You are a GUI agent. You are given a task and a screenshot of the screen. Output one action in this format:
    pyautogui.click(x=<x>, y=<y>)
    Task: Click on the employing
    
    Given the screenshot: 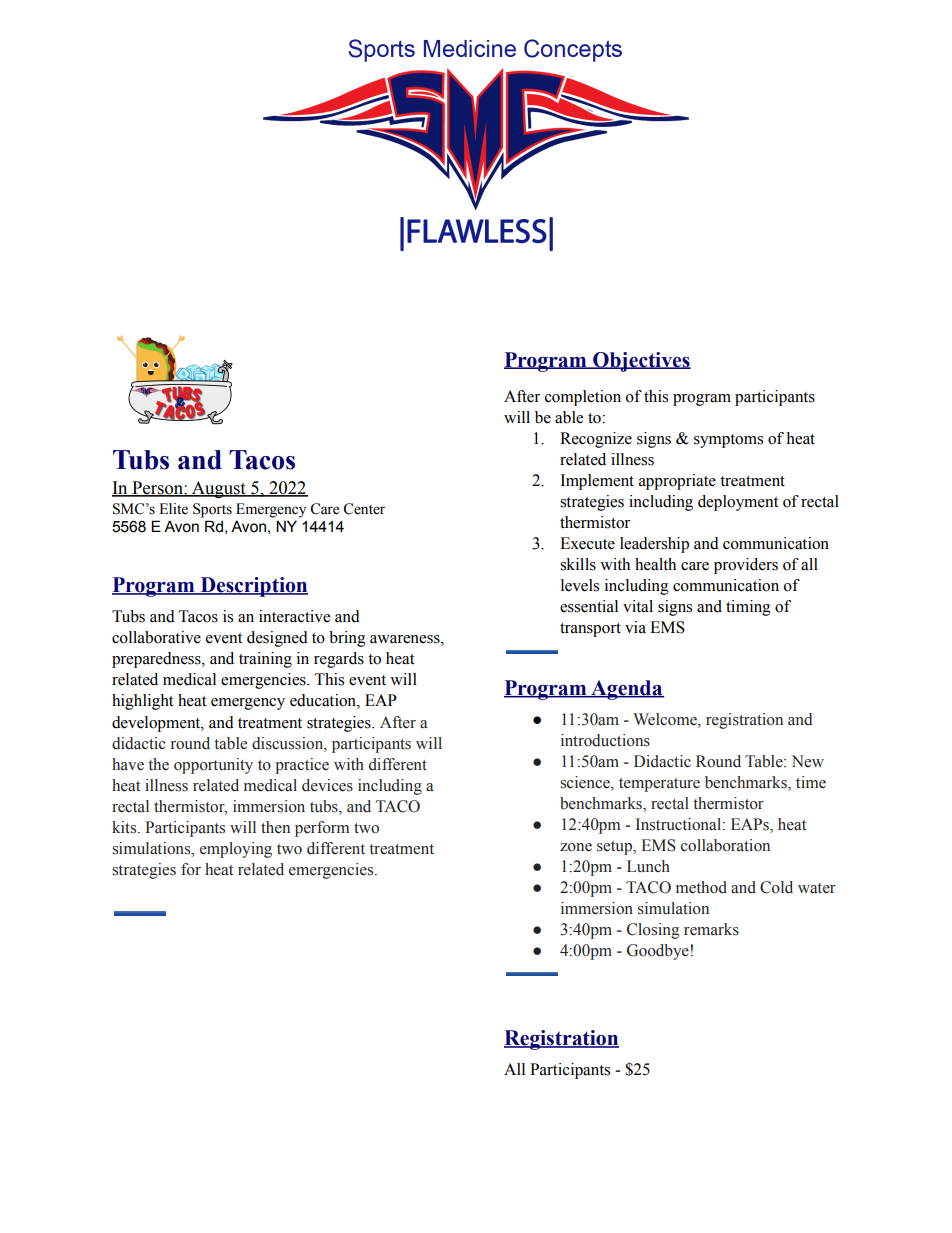 What is the action you would take?
    pyautogui.click(x=236, y=850)
